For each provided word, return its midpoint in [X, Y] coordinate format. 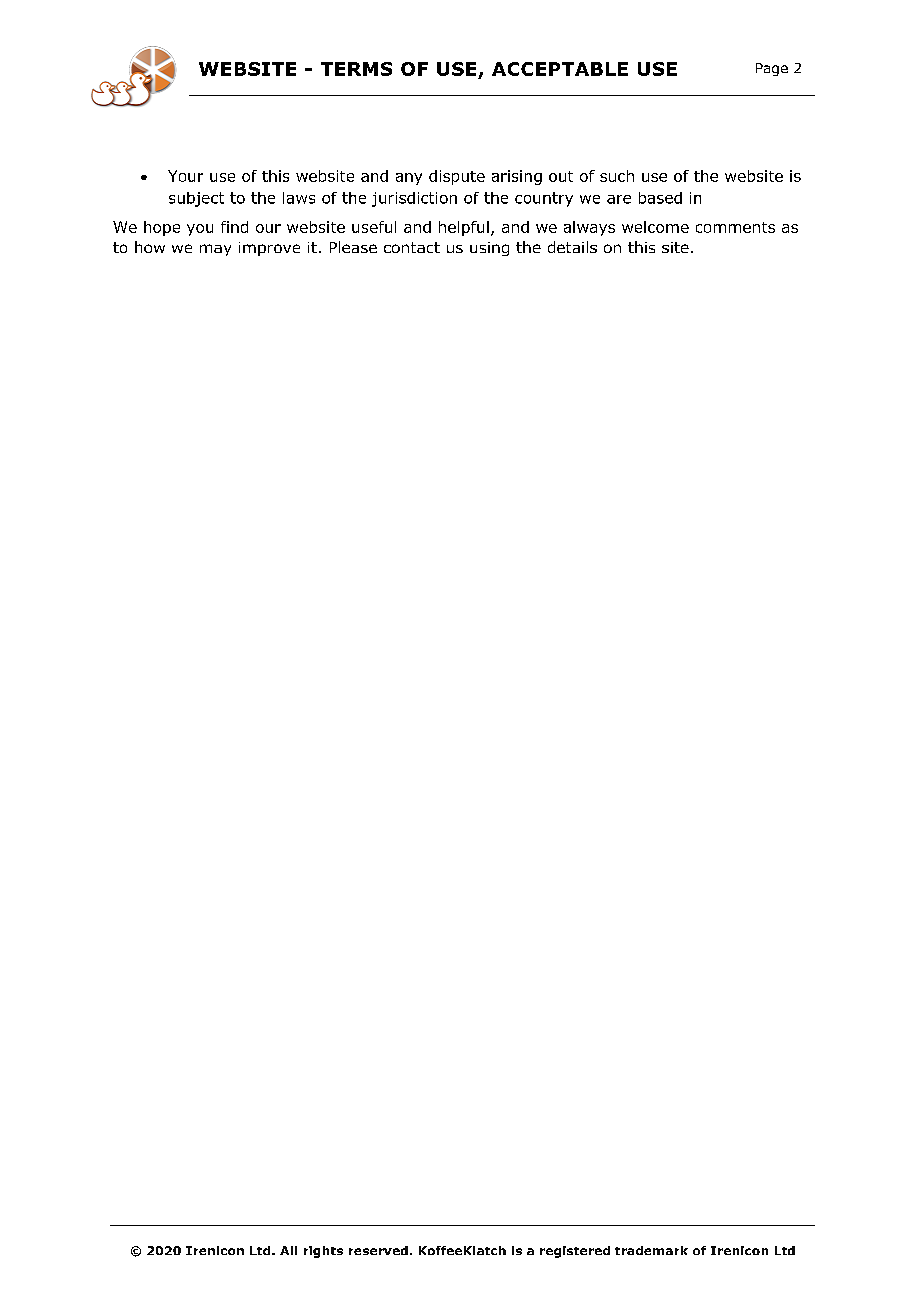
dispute [457, 177]
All [288, 1250]
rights [323, 1252]
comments [735, 227]
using [489, 249]
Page [772, 69]
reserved [378, 1250]
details [572, 247]
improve [269, 249]
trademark [651, 1250]
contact [412, 247]
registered [575, 1252]
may [215, 250]
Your [185, 176]
